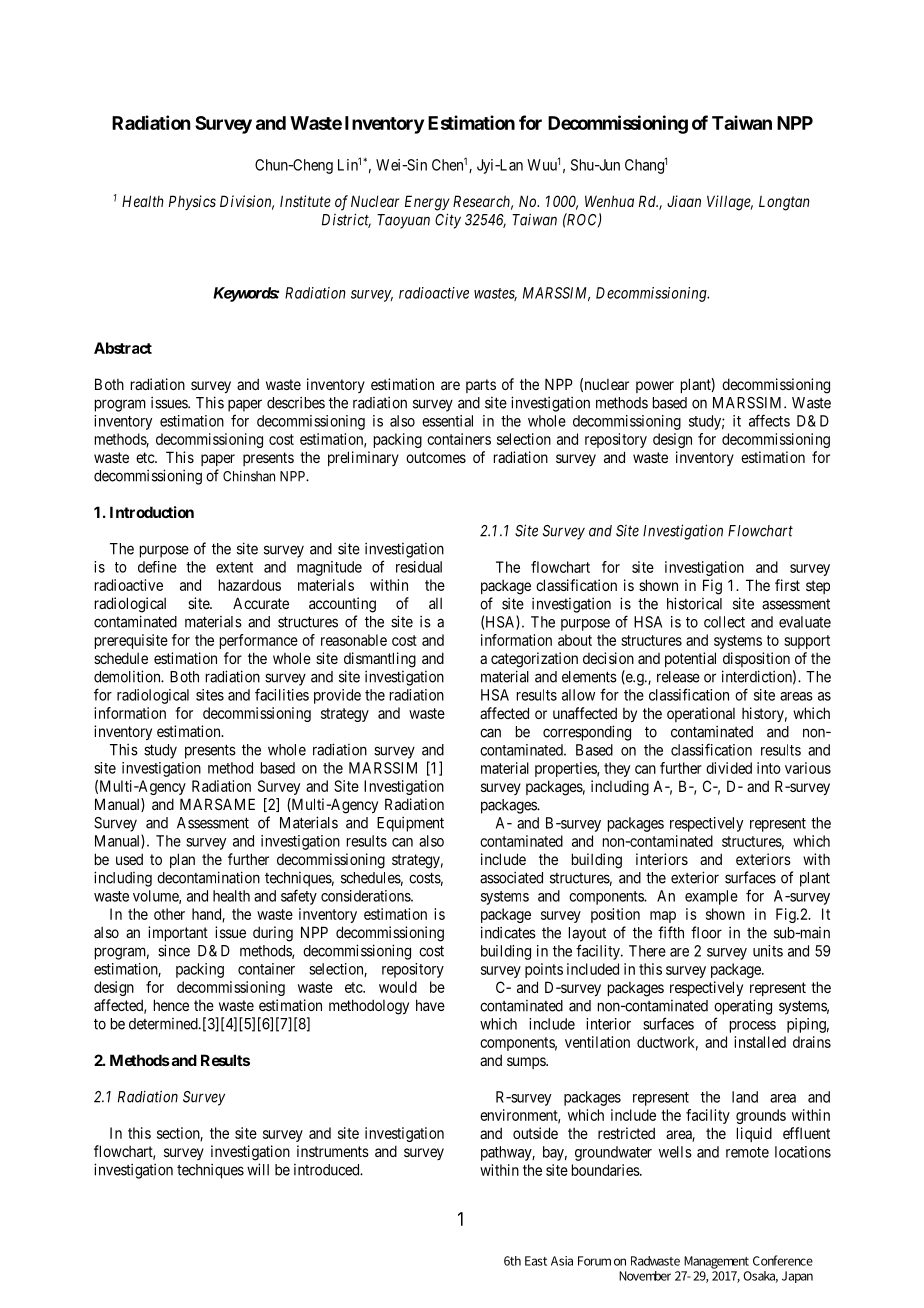 The image size is (924, 1308). What do you see at coordinates (787, 585) in the screenshot?
I see `first` at bounding box center [787, 585].
